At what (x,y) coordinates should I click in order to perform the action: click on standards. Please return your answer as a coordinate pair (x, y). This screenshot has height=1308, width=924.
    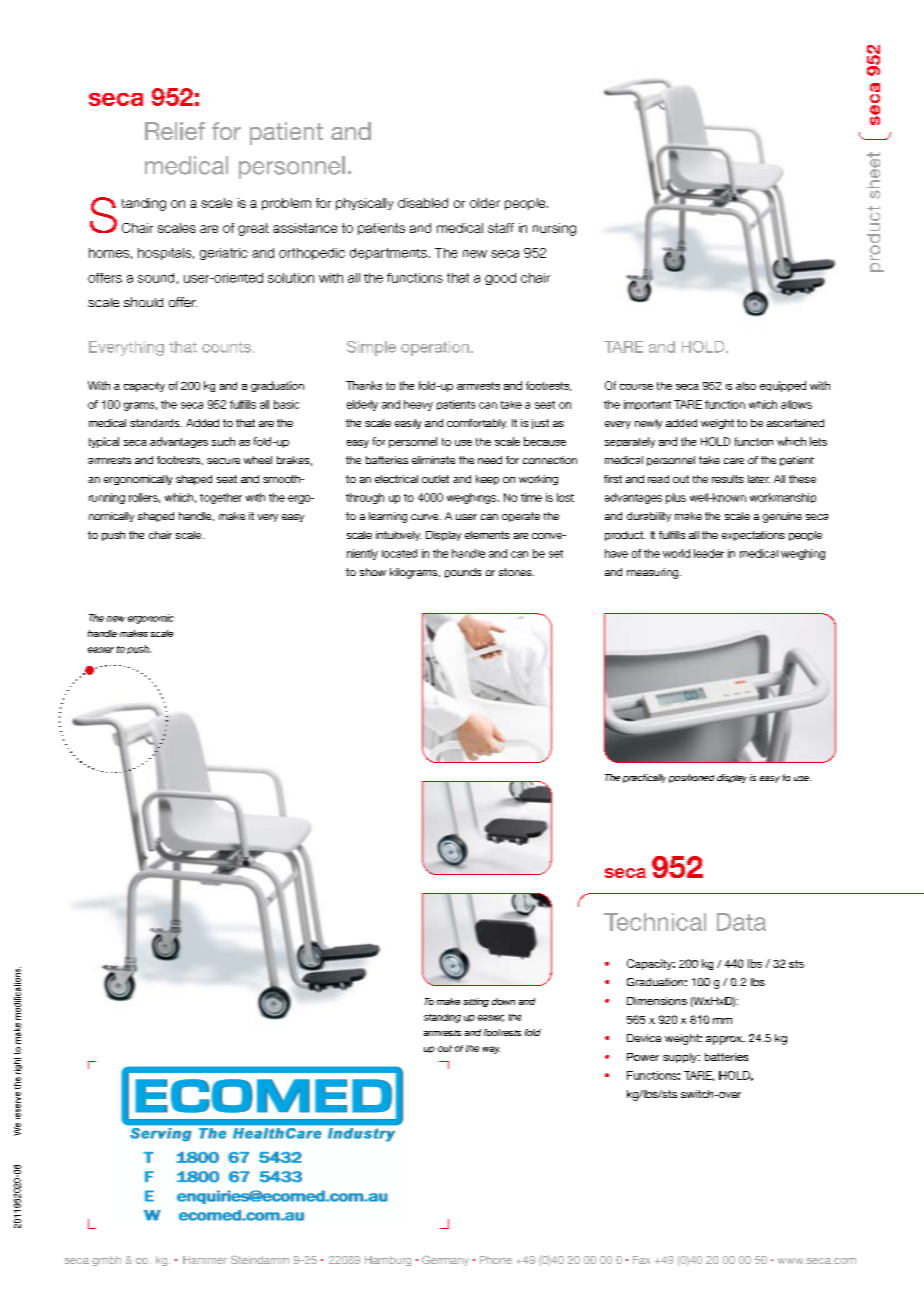
    Looking at the image, I should click on (156, 423).
